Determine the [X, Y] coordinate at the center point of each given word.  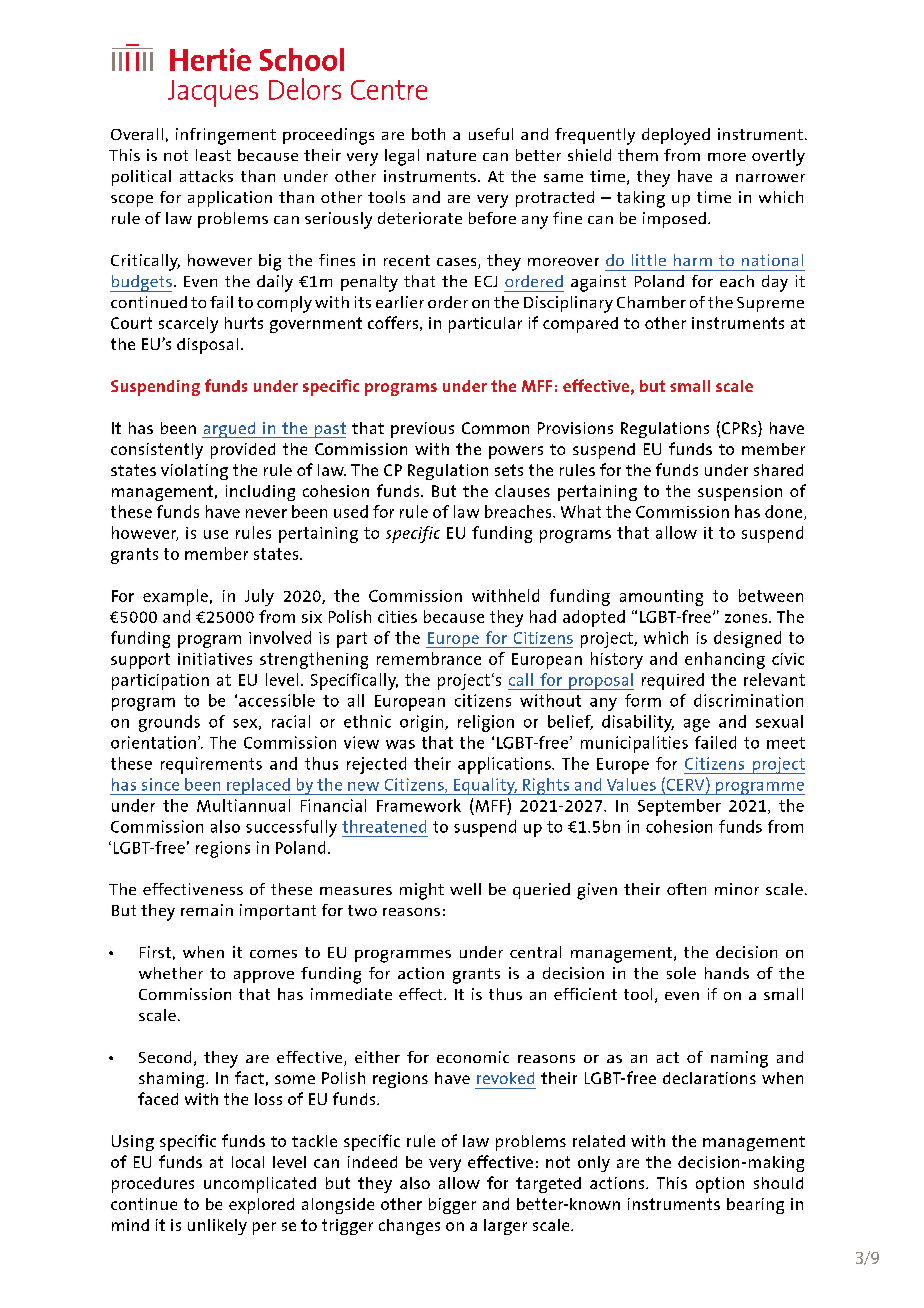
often [686, 889]
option [720, 1185]
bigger [452, 1206]
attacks [206, 176]
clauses [522, 491]
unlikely [217, 1227]
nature [451, 155]
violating [194, 472]
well [465, 889]
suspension [740, 493]
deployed [676, 136]
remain [207, 910]
